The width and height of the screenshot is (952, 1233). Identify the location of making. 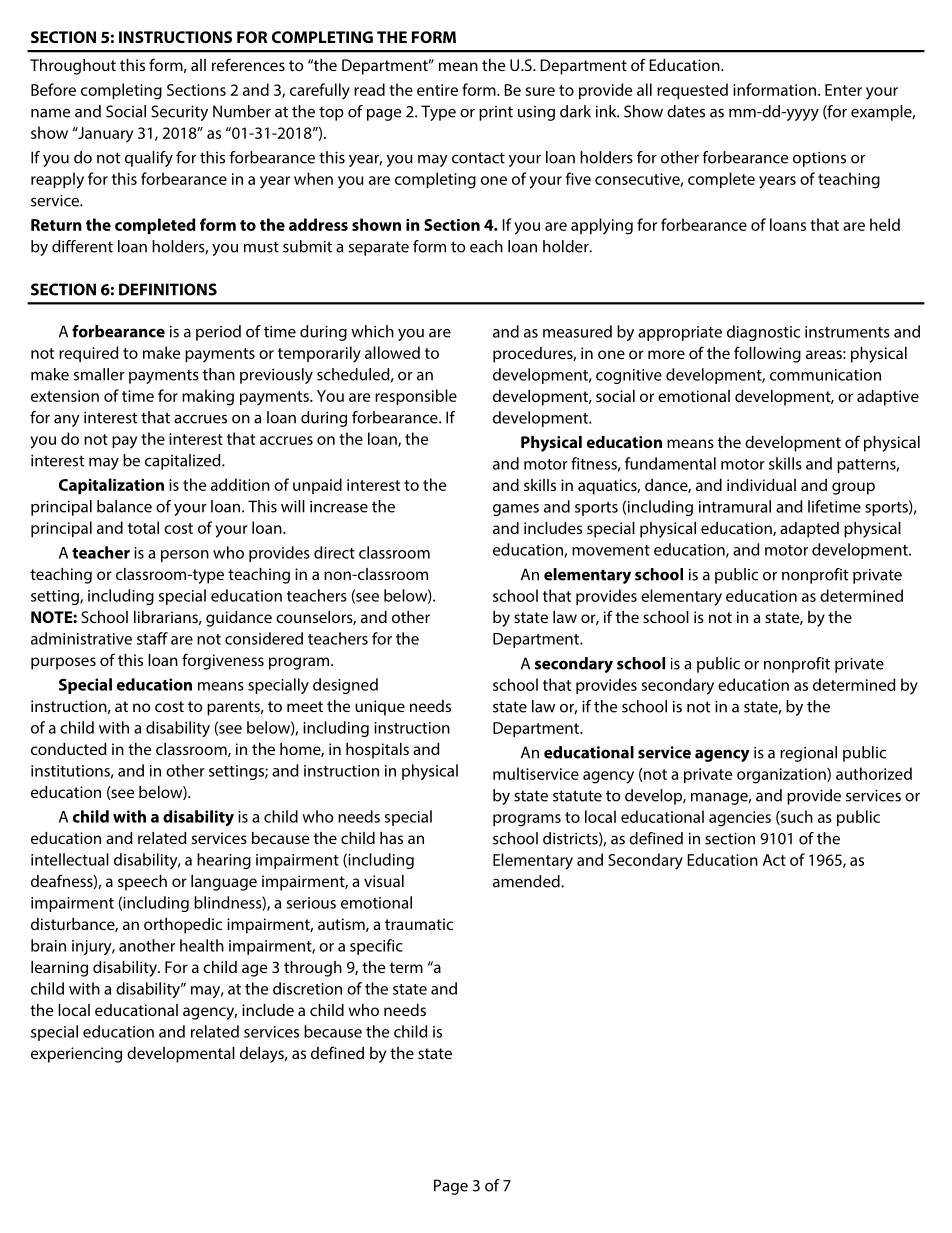
(208, 397).
